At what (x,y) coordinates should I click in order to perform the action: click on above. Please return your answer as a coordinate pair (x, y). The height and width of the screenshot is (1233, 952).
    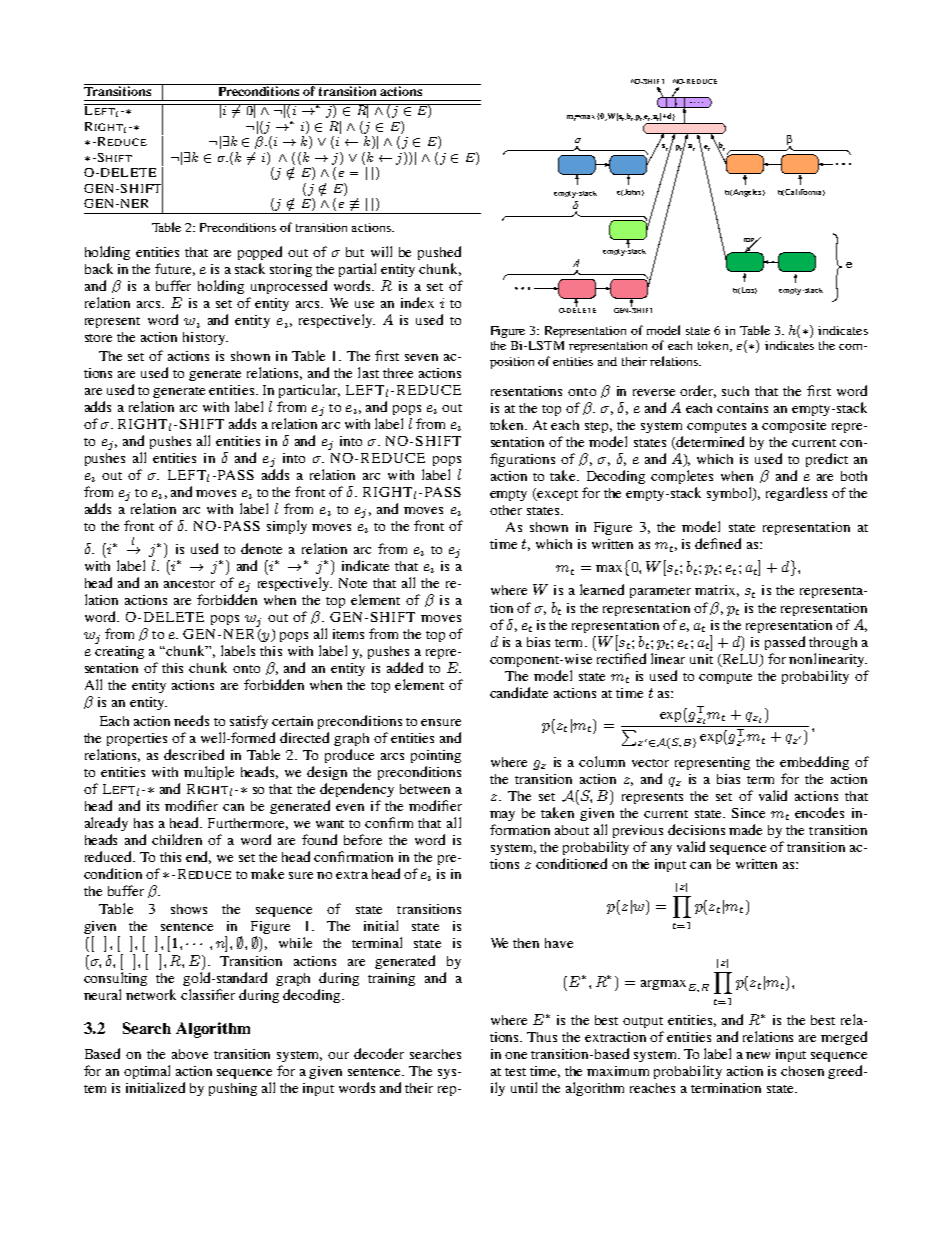
    Looking at the image, I should click on (190, 1054).
